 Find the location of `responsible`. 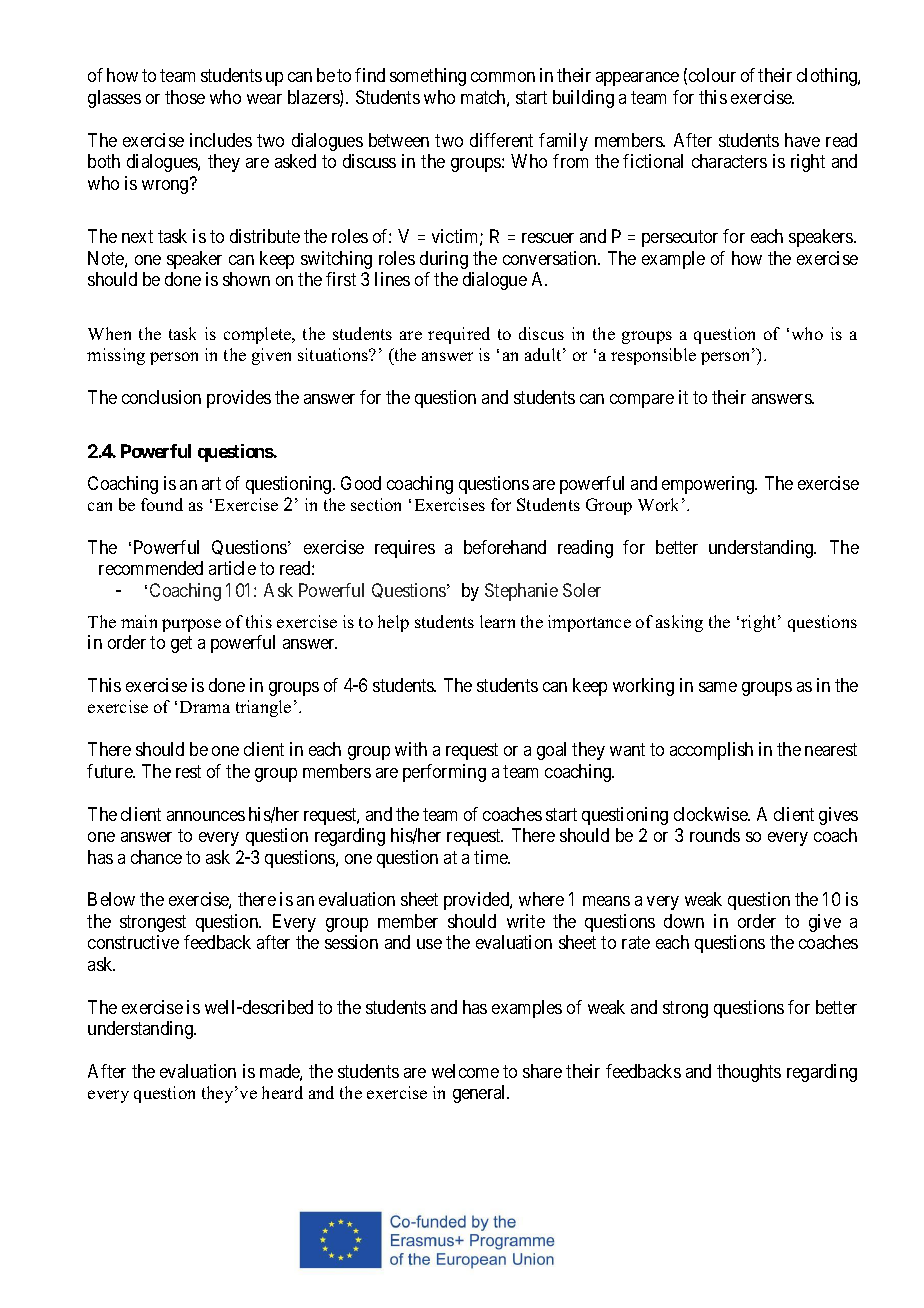

responsible is located at coordinates (653, 356).
